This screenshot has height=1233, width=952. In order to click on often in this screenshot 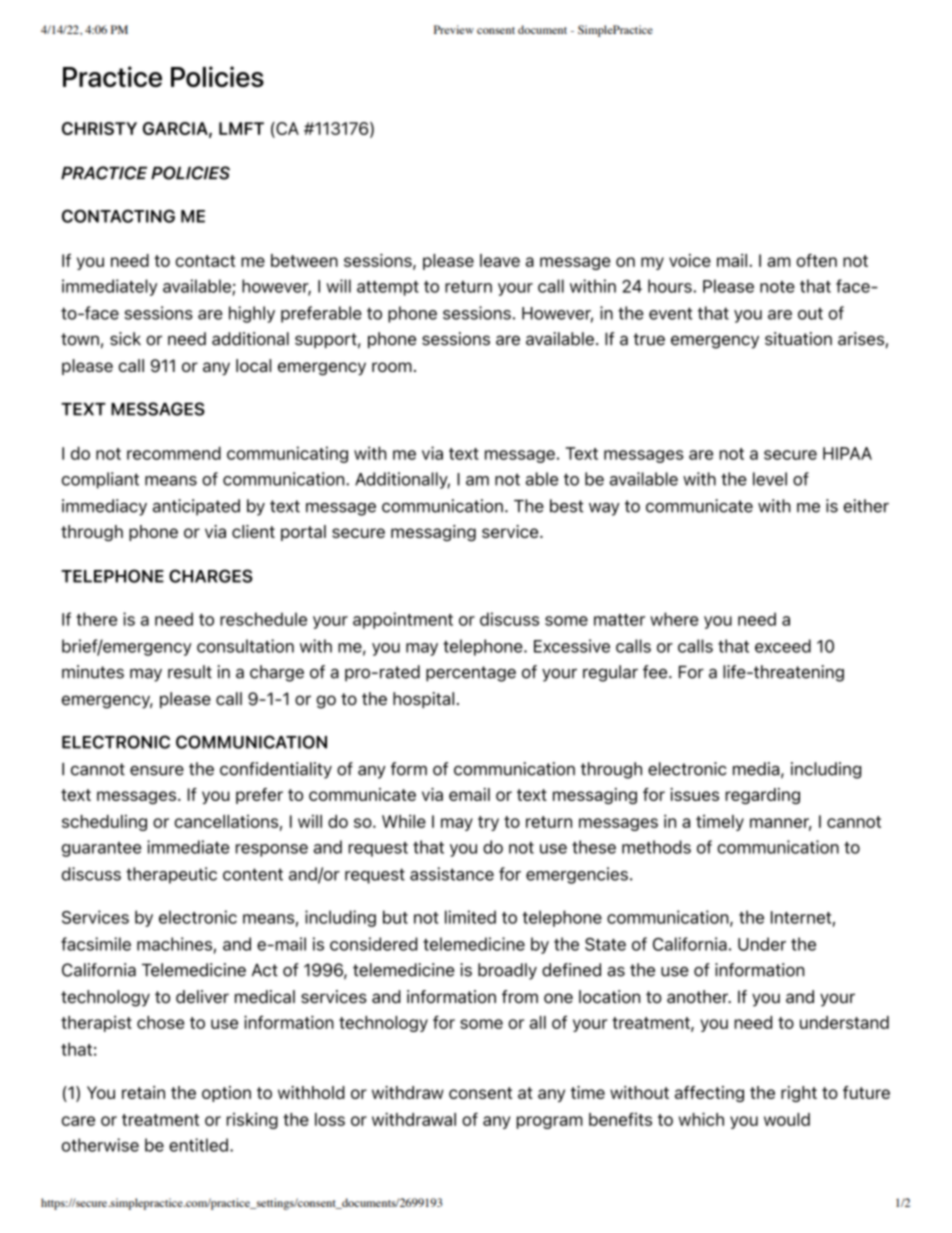, I will do `click(816, 260)`.
